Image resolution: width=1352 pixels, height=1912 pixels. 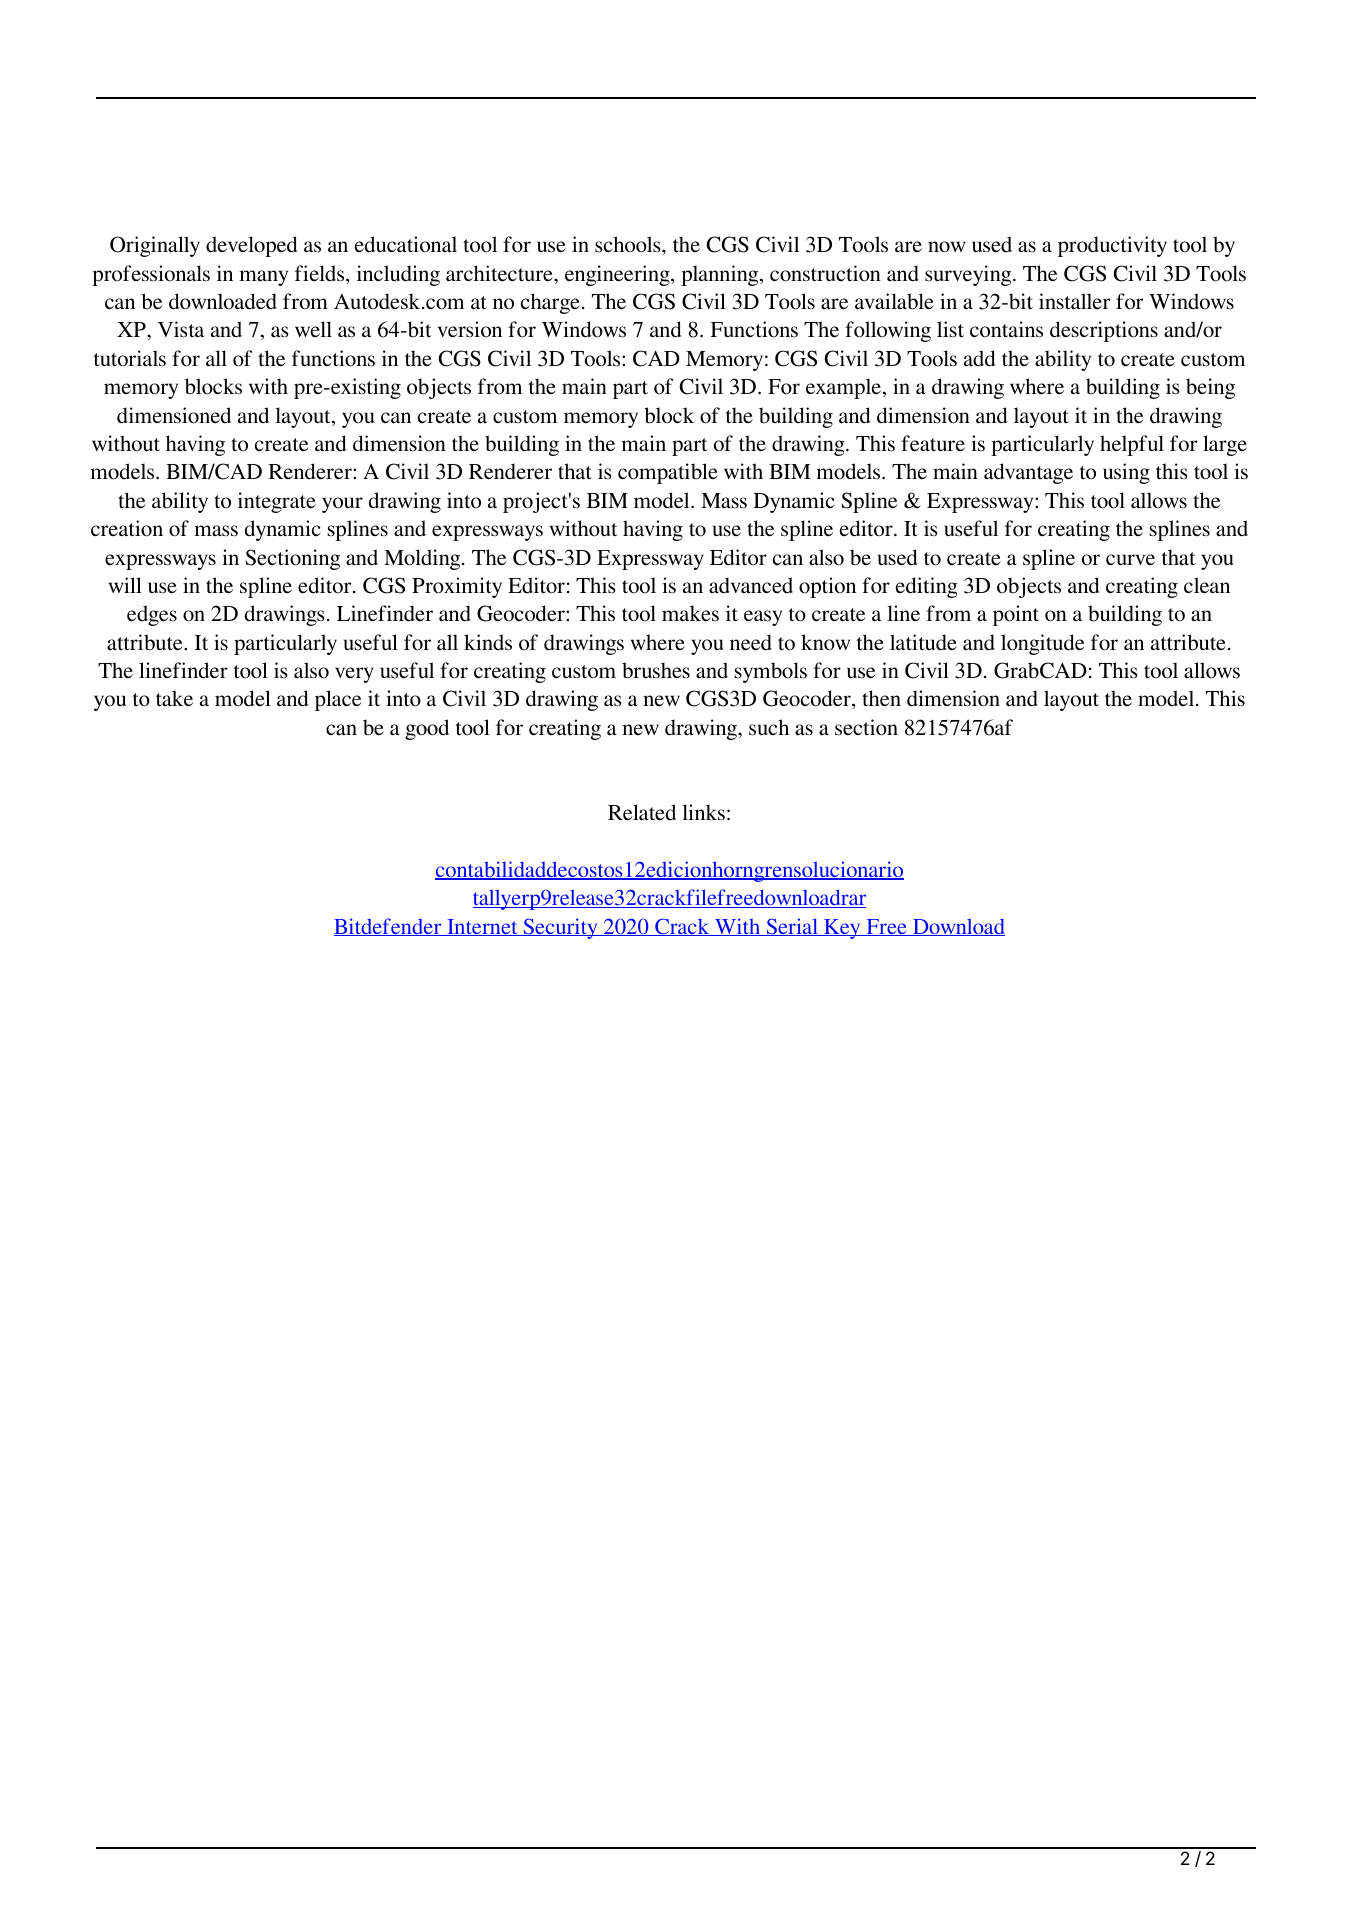 What do you see at coordinates (1130, 560) in the image?
I see `curve` at bounding box center [1130, 560].
